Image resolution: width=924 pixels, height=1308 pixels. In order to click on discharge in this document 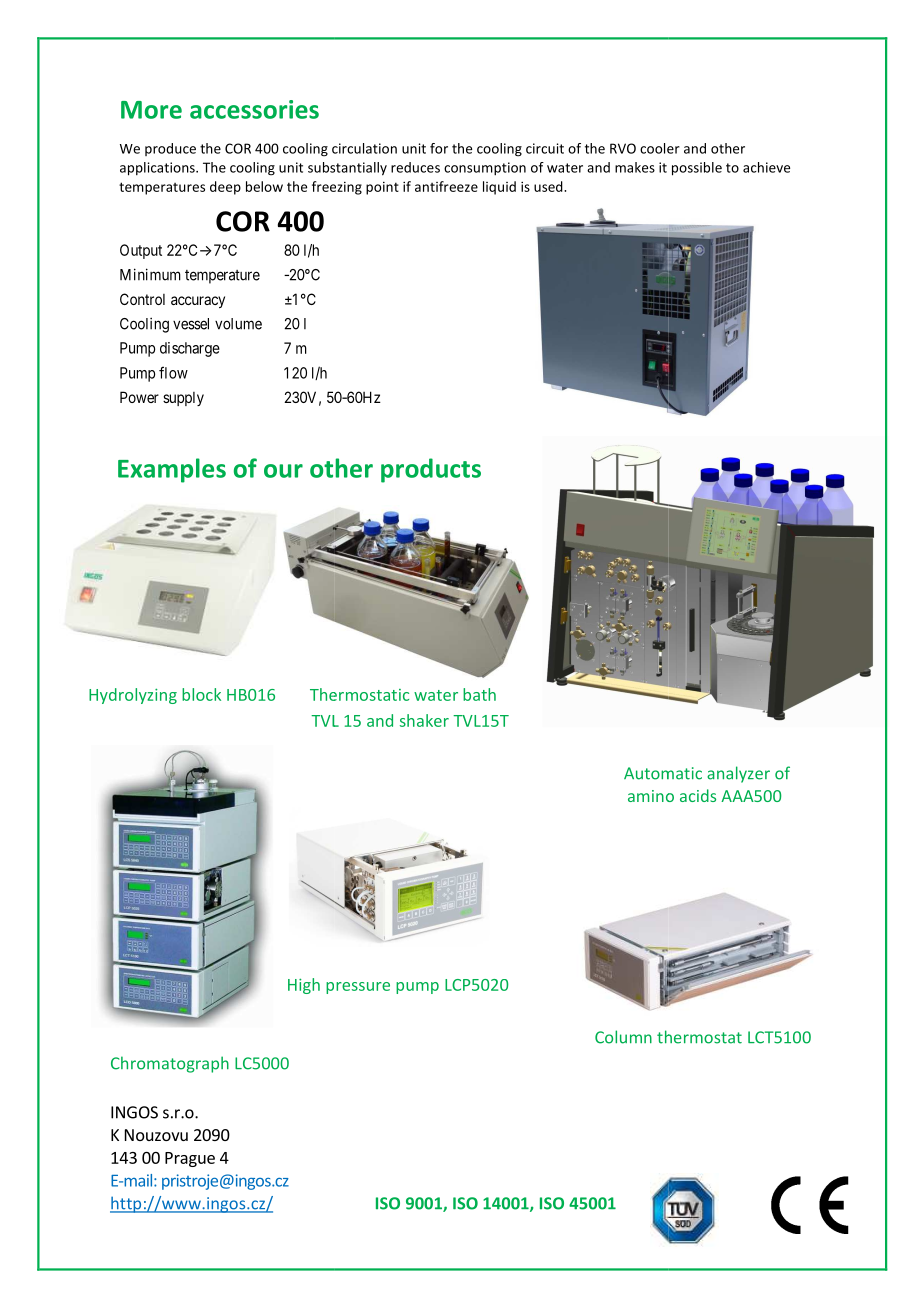, I will do `click(190, 349)`.
